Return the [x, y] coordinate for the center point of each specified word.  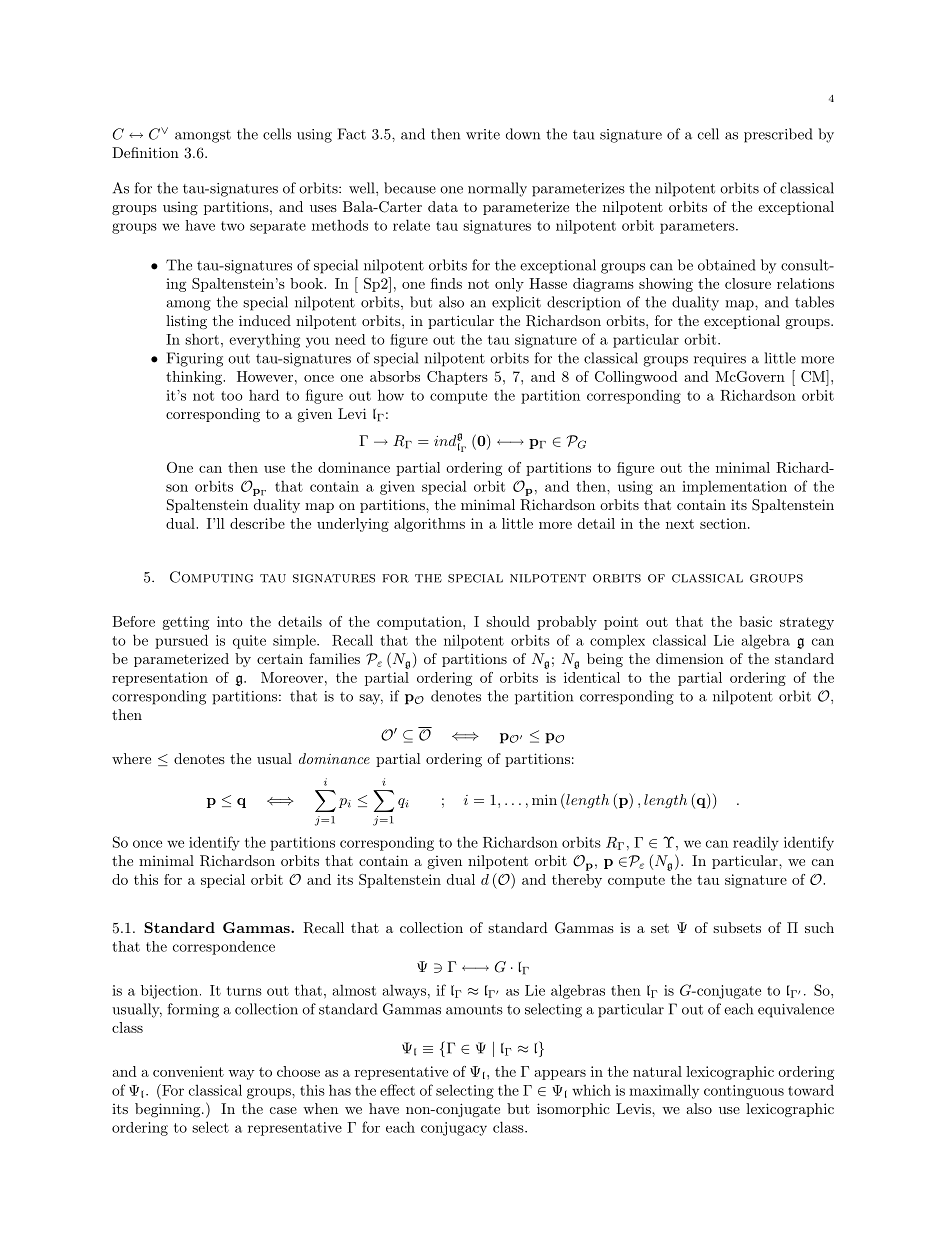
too [232, 396]
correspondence [224, 948]
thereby [577, 881]
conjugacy [454, 1129]
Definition [145, 152]
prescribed [778, 135]
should [508, 621]
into [230, 621]
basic [755, 621]
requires [720, 360]
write [483, 134]
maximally [664, 1091]
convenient [188, 1071]
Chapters [457, 378]
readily [756, 843]
